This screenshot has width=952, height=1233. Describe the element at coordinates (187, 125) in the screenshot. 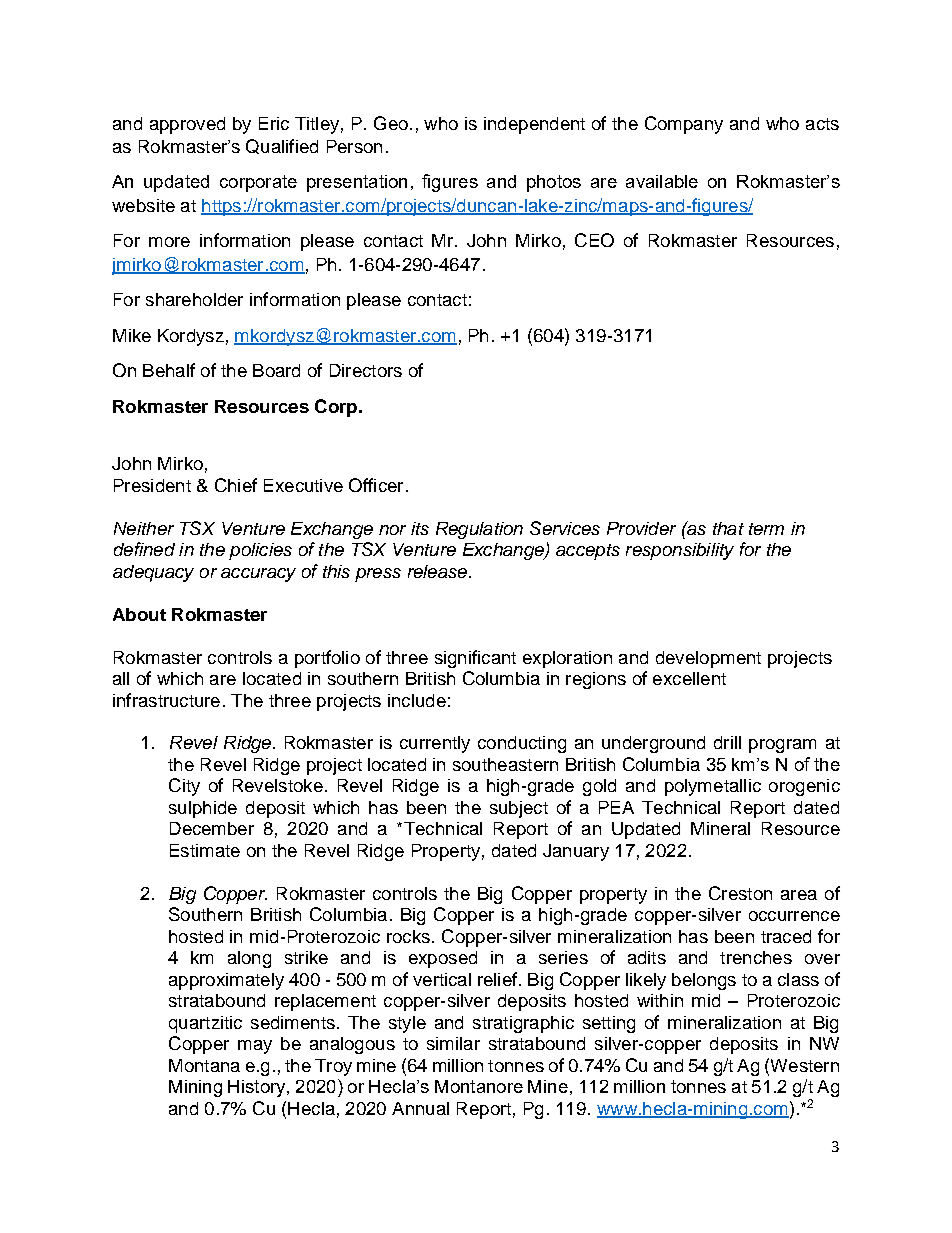

I see `approved` at that location.
